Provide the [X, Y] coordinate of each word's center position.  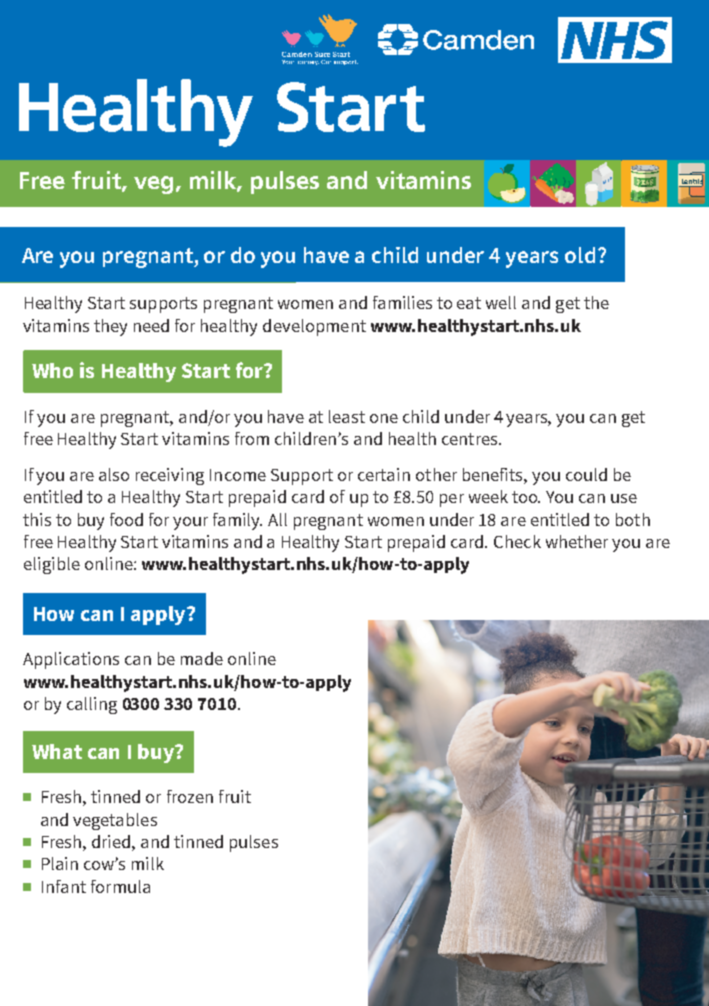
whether [577, 541]
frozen [190, 796]
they [110, 327]
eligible [52, 565]
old [580, 255]
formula [120, 886]
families [402, 302]
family [237, 521]
